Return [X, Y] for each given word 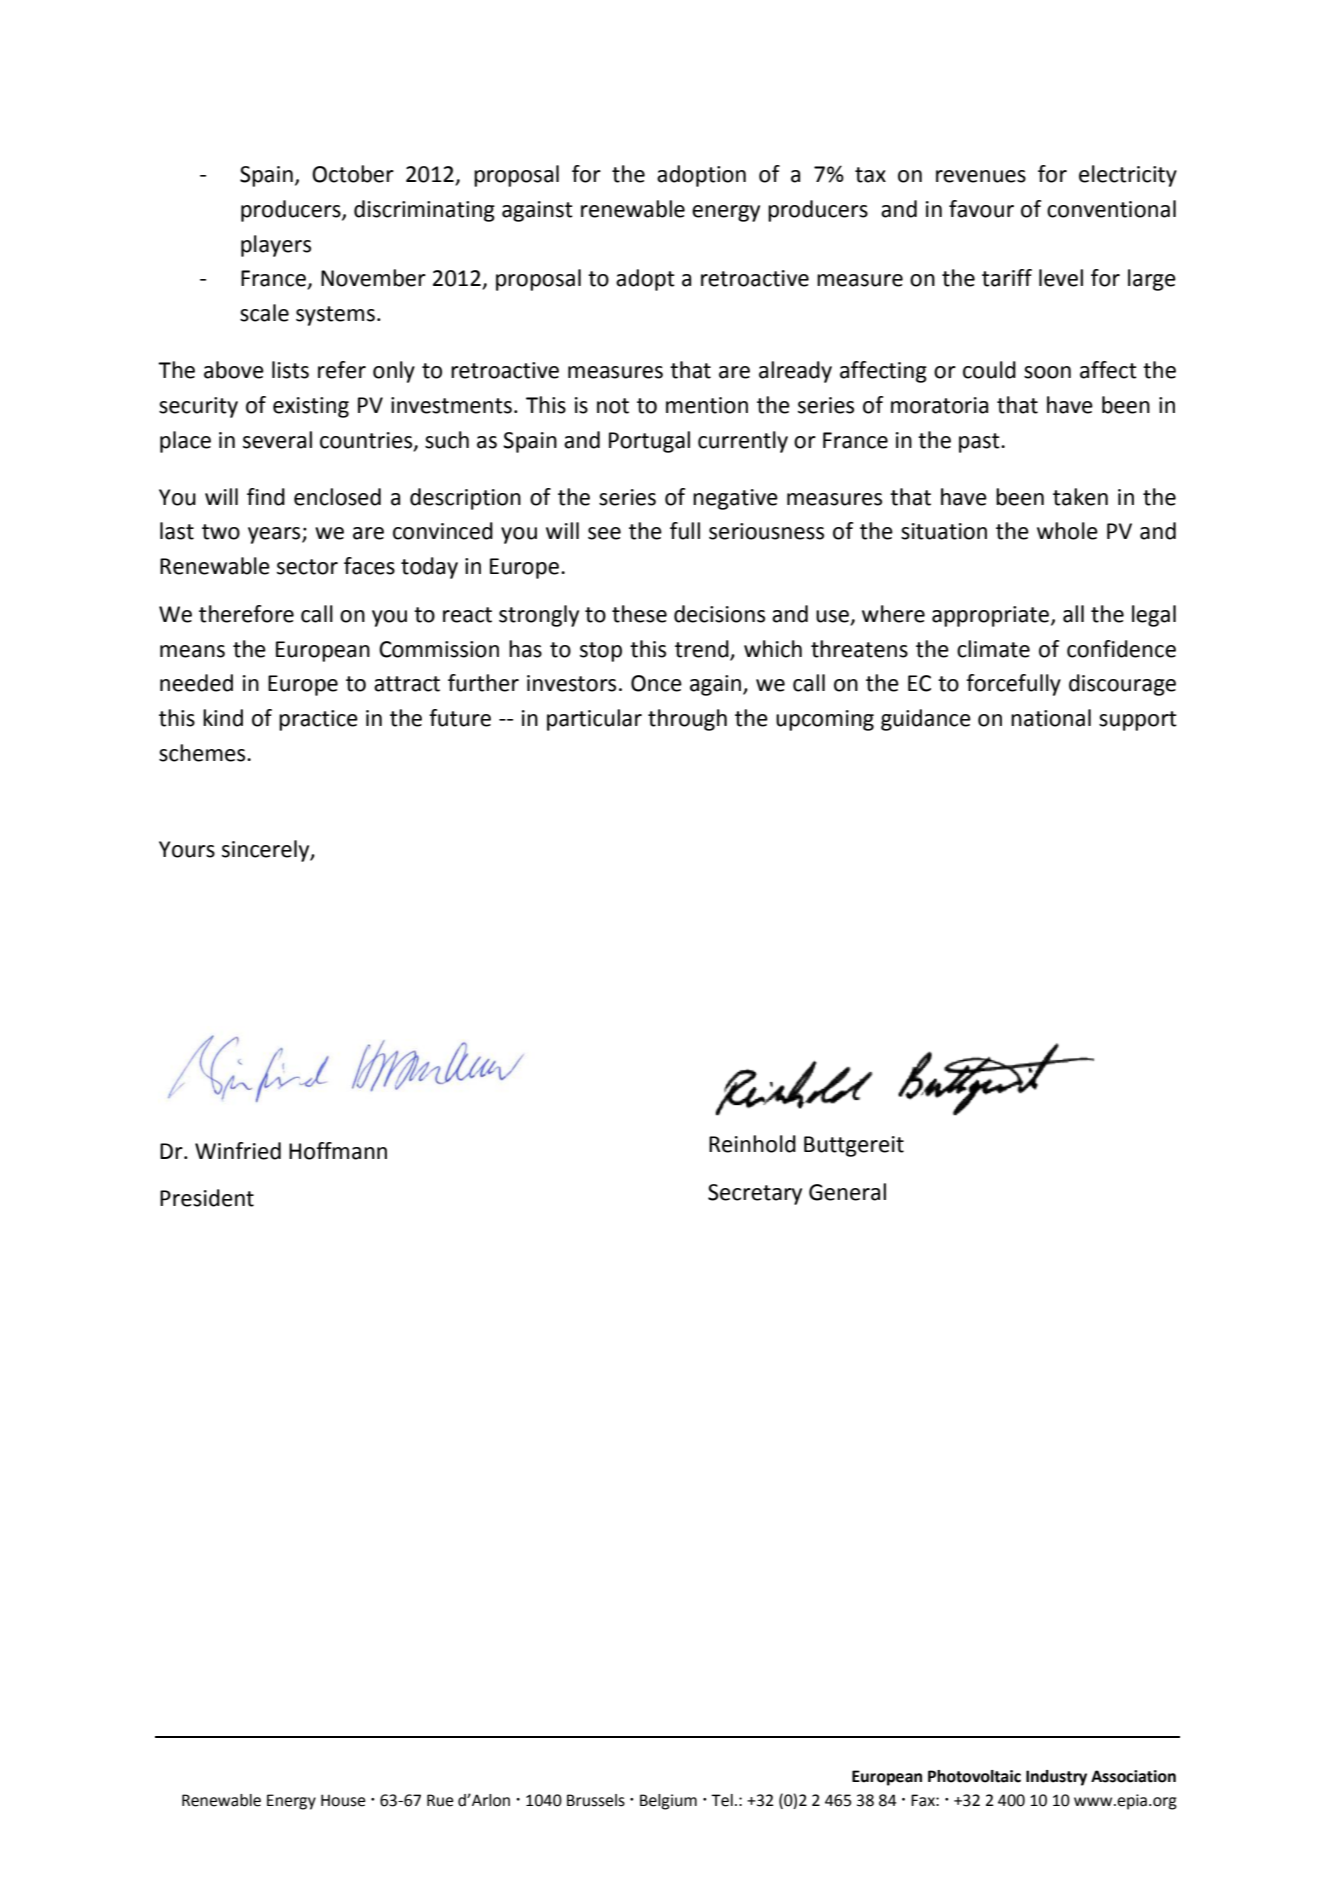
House [343, 1800]
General [847, 1192]
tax [870, 175]
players [276, 246]
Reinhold [752, 1144]
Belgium [668, 1802]
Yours [187, 849]
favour [981, 209]
